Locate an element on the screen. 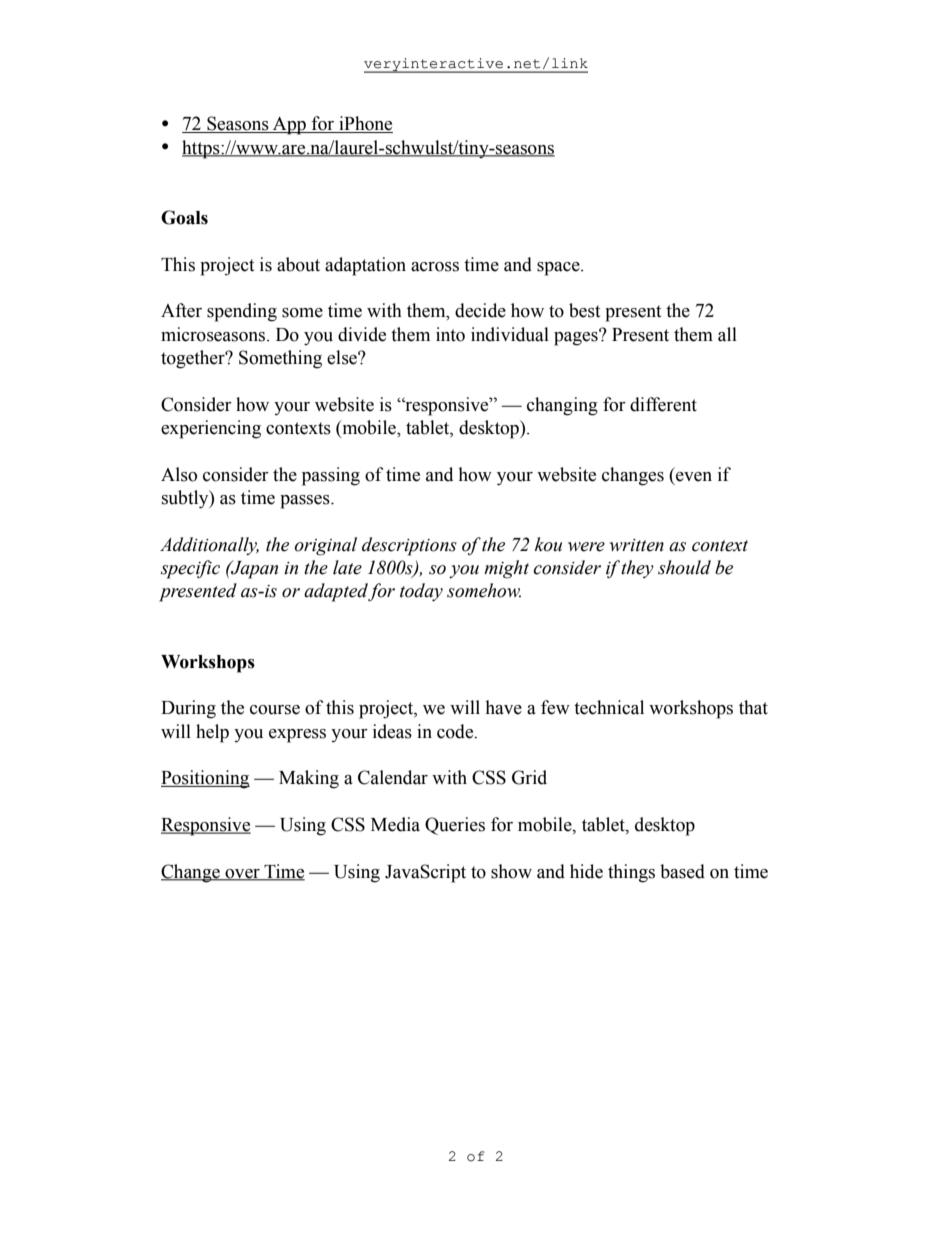  spending is located at coordinates (242, 312).
